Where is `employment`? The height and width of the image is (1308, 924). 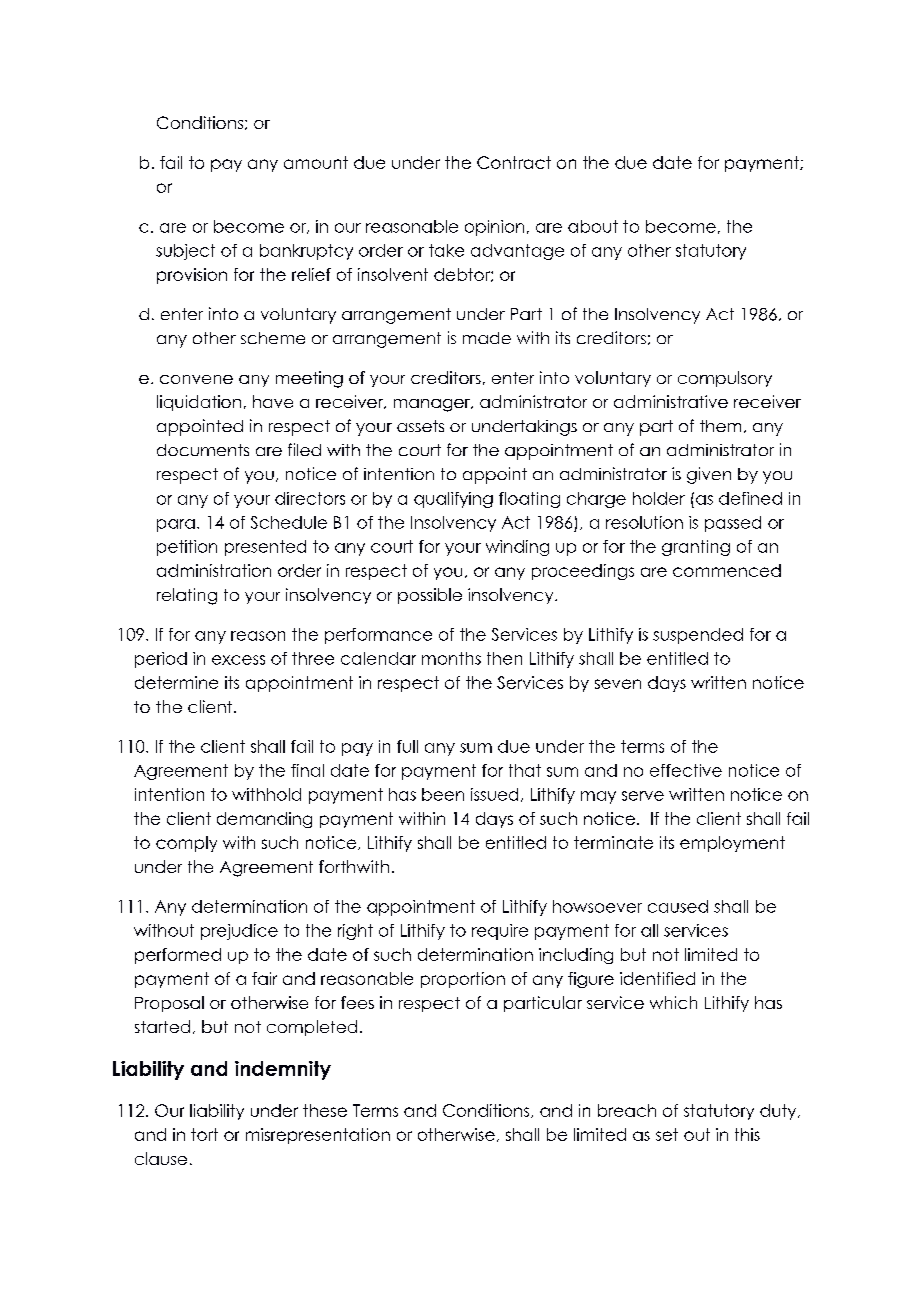 employment is located at coordinates (732, 844).
